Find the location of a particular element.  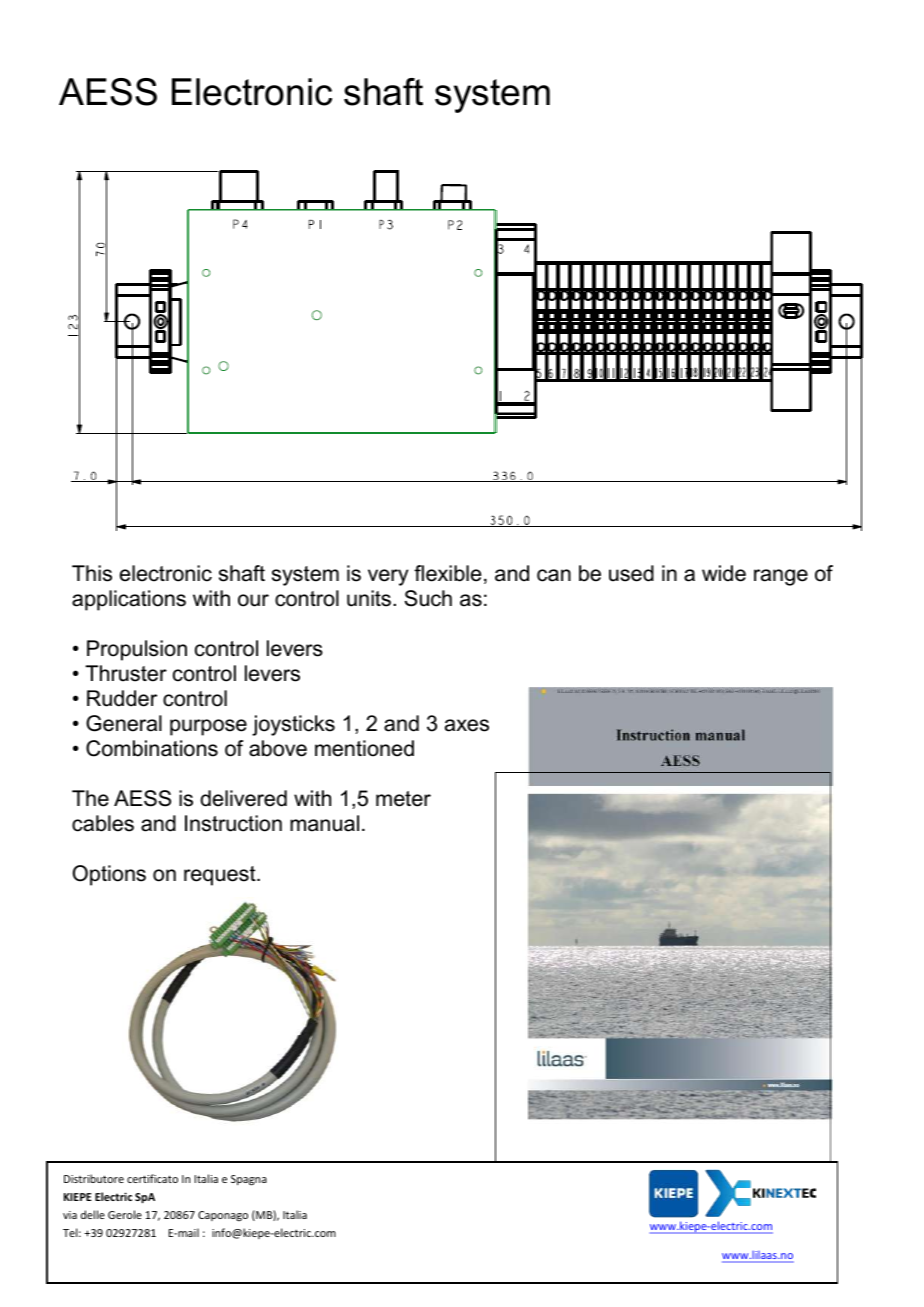

meter is located at coordinates (403, 799).
